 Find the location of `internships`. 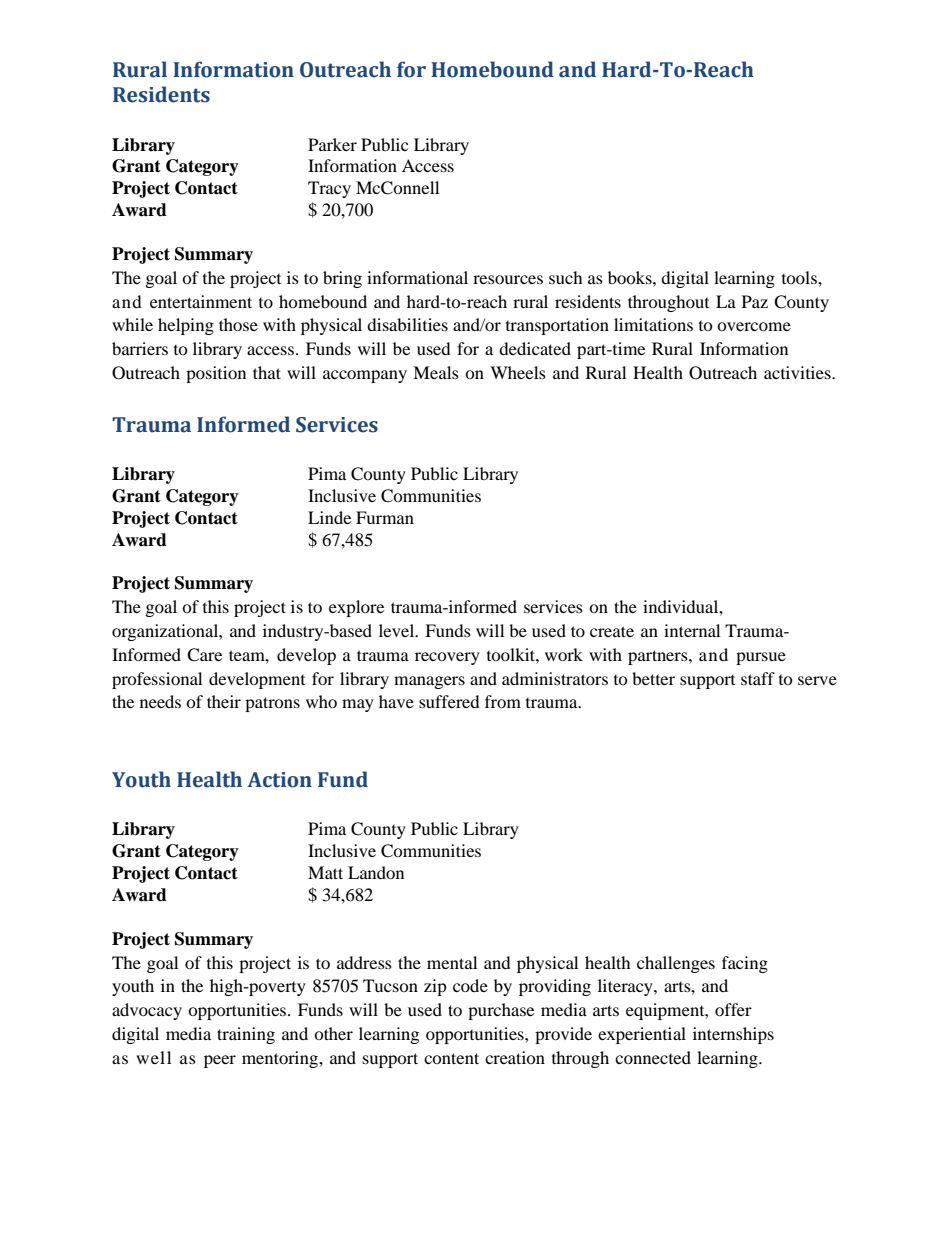

internships is located at coordinates (733, 1035).
